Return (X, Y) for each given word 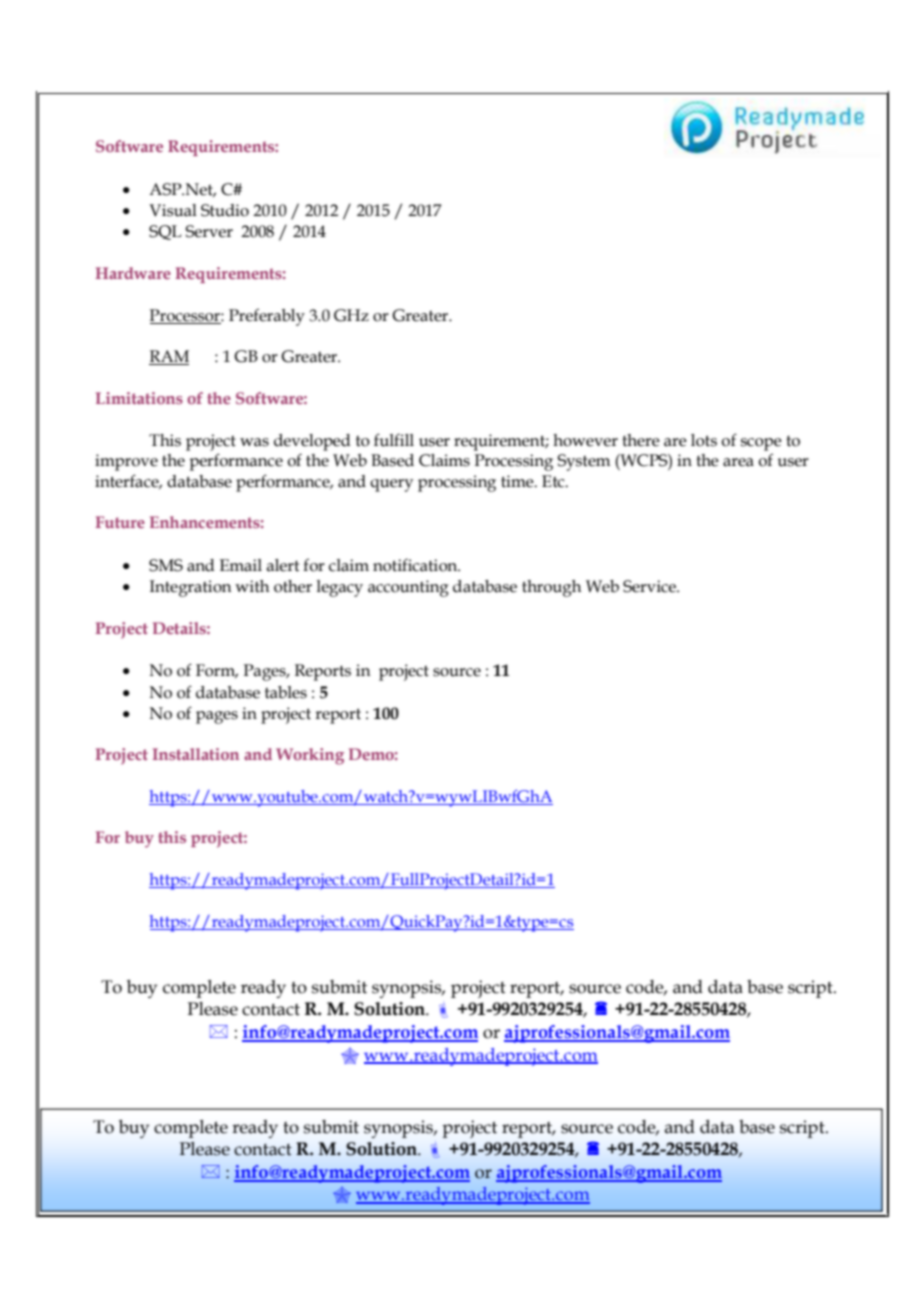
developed (312, 442)
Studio (225, 210)
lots (704, 440)
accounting (408, 588)
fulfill (394, 440)
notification (416, 565)
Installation (195, 754)
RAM (169, 357)
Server (209, 231)
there (641, 440)
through (552, 588)
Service (650, 586)
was (254, 442)
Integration (191, 588)
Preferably (267, 317)
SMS (166, 565)
